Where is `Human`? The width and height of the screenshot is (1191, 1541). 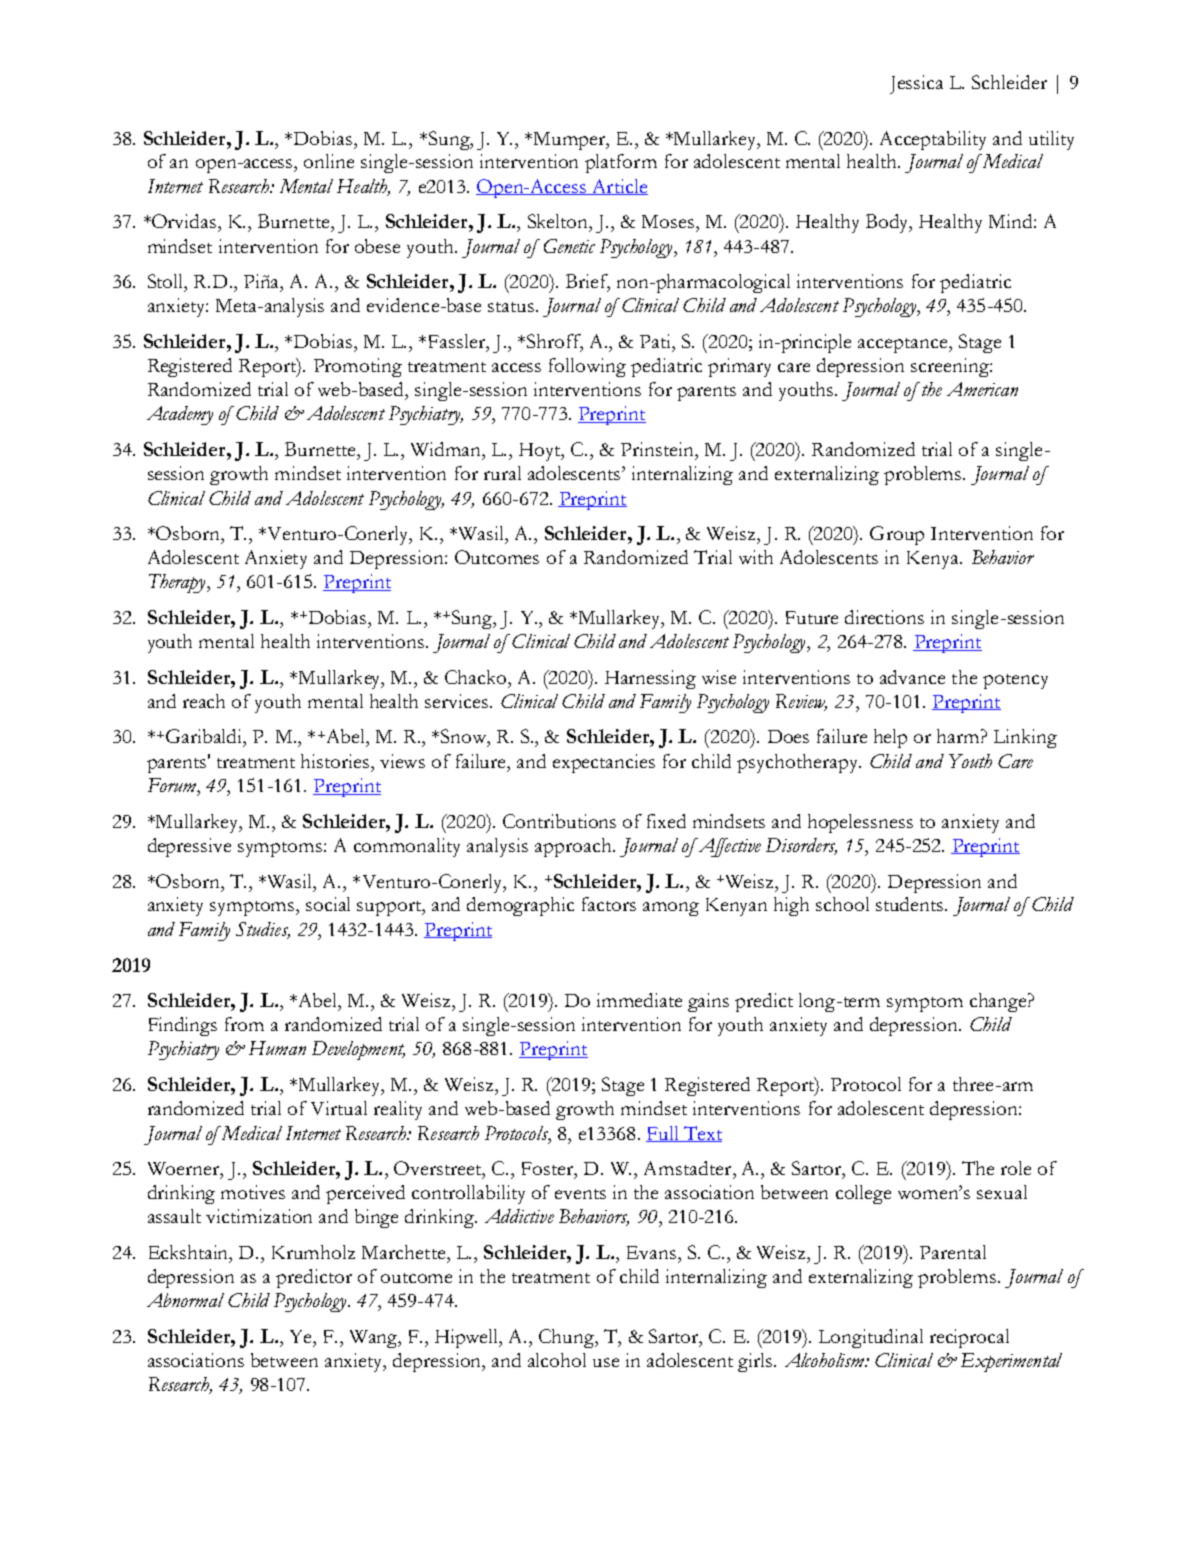
Human is located at coordinates (277, 1048).
